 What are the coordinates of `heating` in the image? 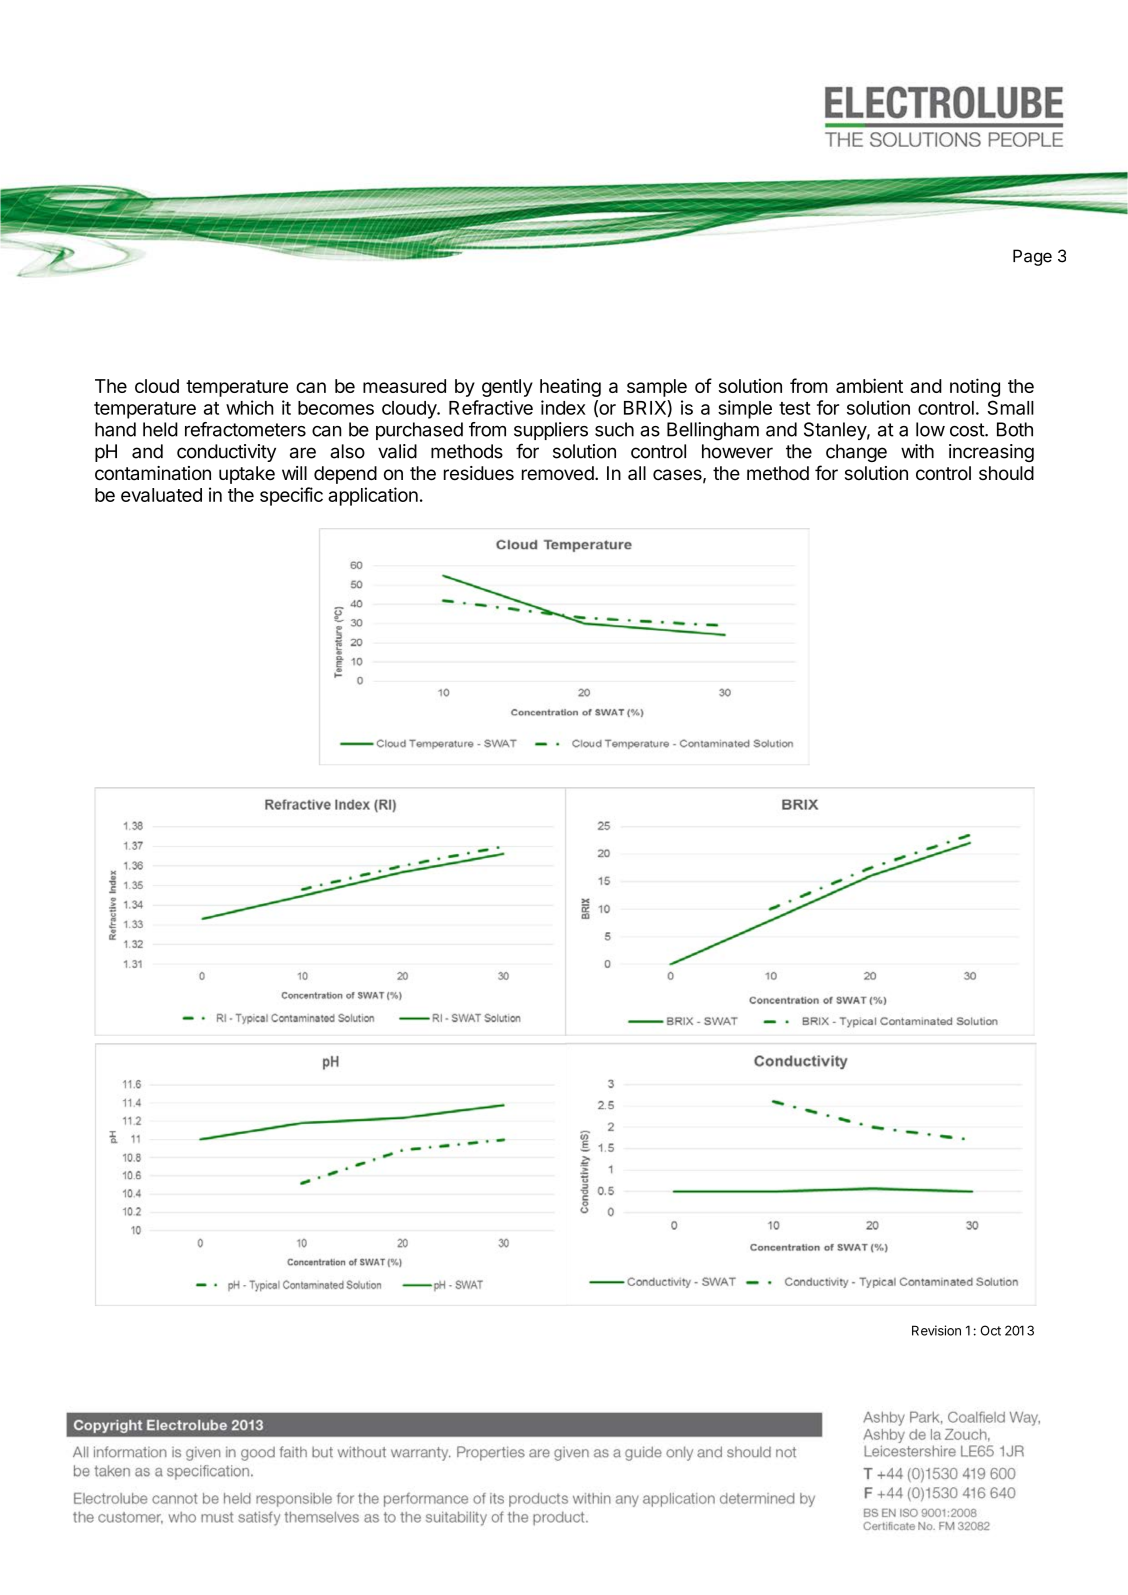 It's located at (570, 388).
